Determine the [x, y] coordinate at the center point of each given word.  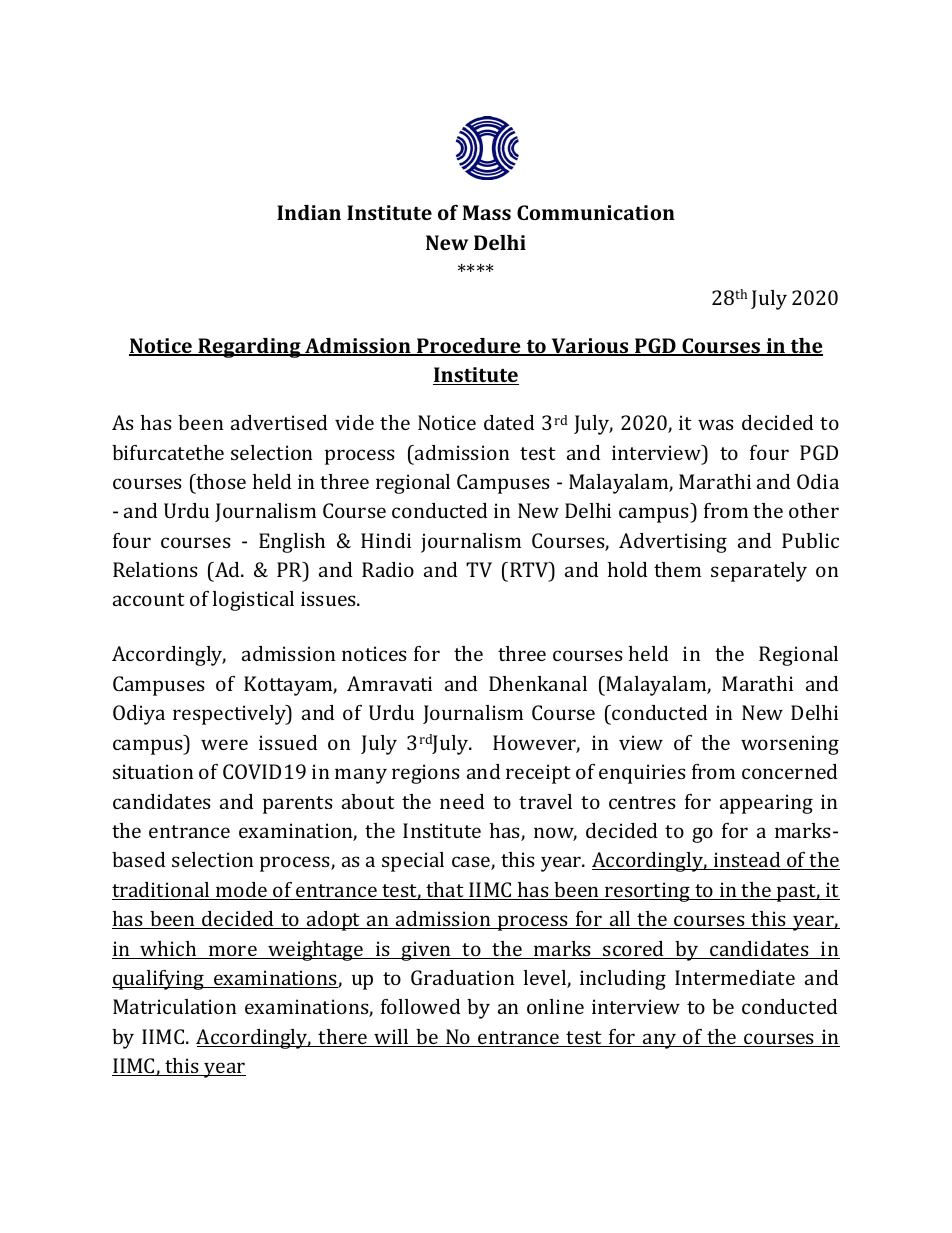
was [716, 424]
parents [298, 805]
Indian [309, 212]
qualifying [159, 980]
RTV [530, 569]
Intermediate [735, 977]
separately [759, 572]
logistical [253, 601]
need [462, 801]
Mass [486, 212]
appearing [766, 804]
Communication [596, 212]
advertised [279, 422]
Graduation [462, 977]
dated [509, 422]
